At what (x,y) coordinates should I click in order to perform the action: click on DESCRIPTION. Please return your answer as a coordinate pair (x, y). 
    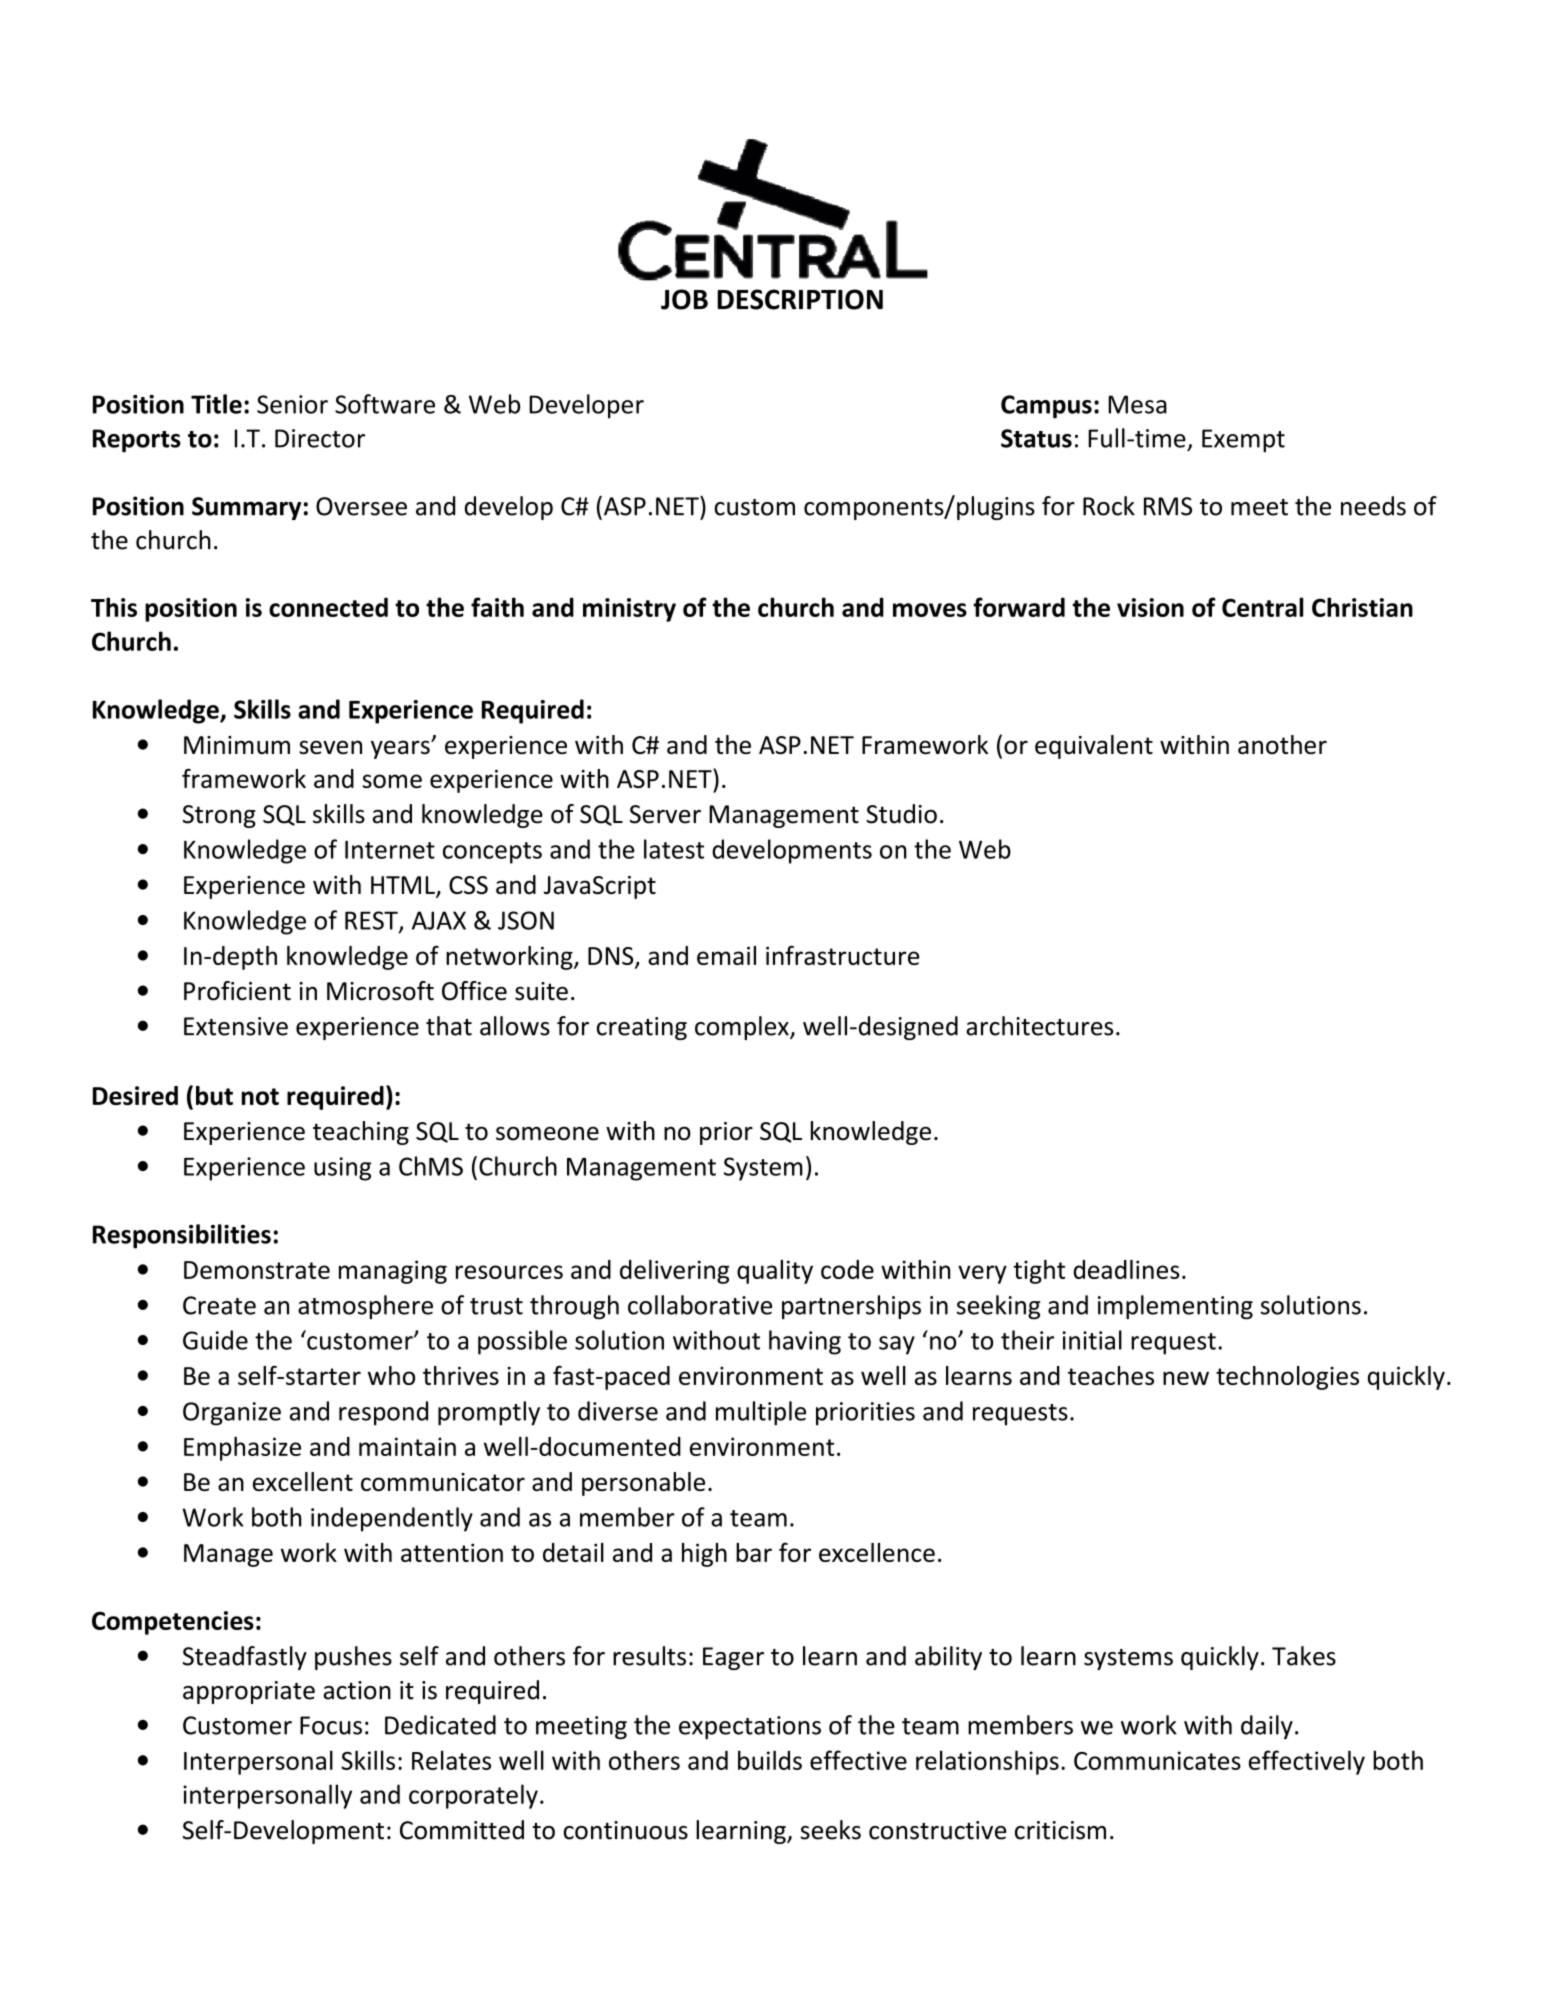
    Looking at the image, I should click on (800, 299).
